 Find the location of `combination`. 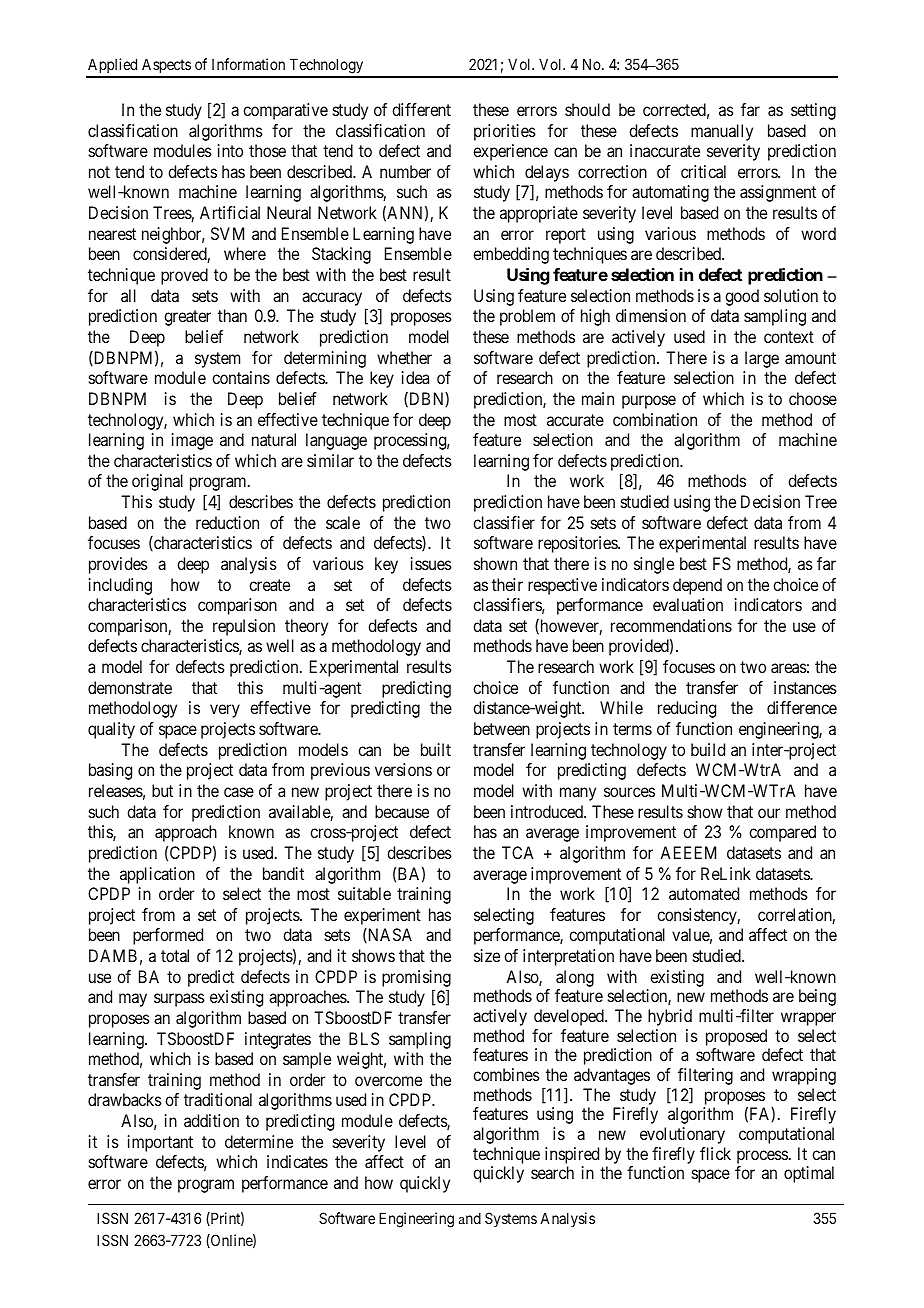

combination is located at coordinates (655, 419).
